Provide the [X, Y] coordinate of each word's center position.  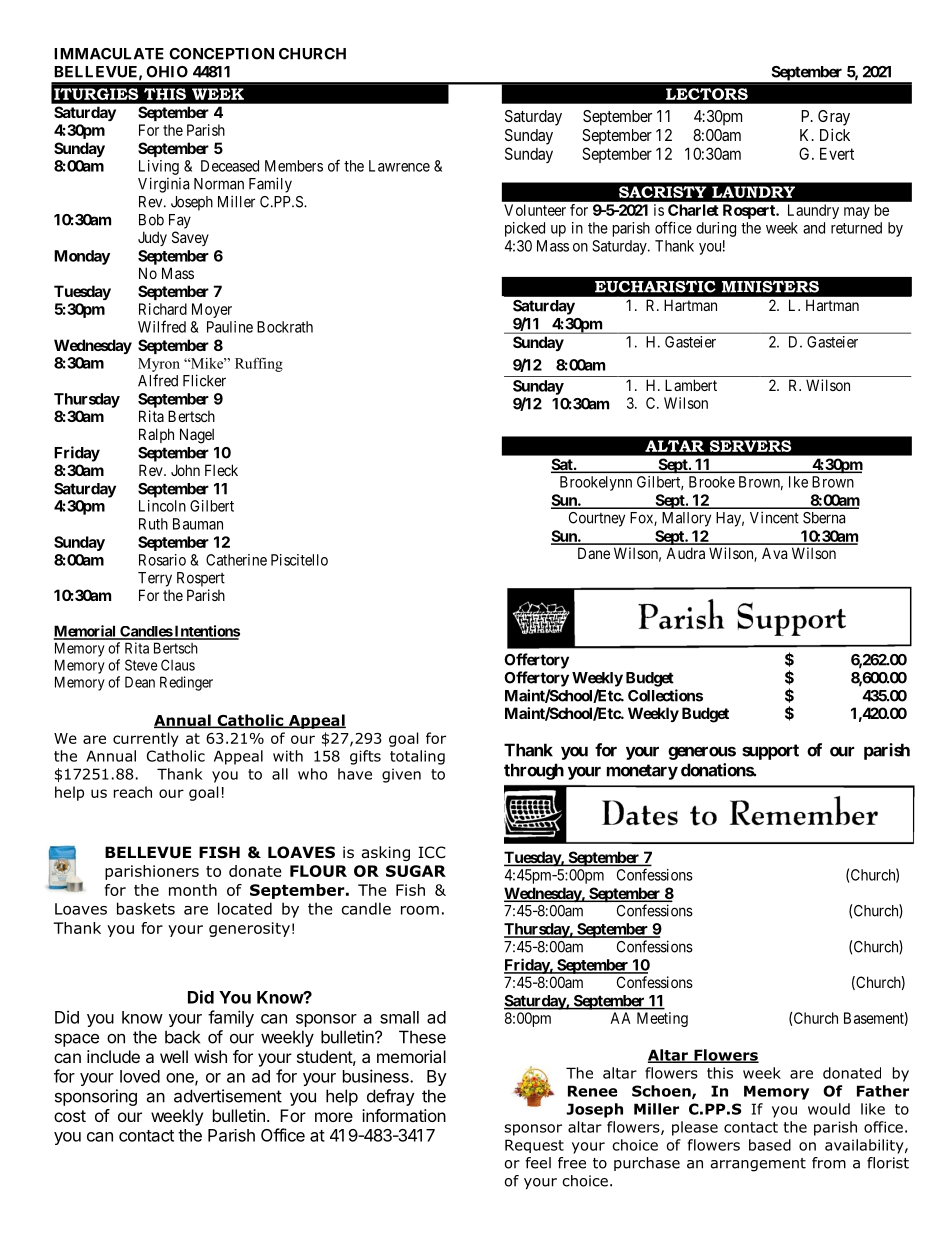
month [193, 890]
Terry [155, 579]
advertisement [228, 1096]
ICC [432, 852]
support [770, 752]
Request [534, 1146]
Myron [159, 365]
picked [525, 229]
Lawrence [399, 166]
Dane [594, 553]
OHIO [167, 72]
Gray [834, 118]
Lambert [691, 385]
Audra [685, 553]
